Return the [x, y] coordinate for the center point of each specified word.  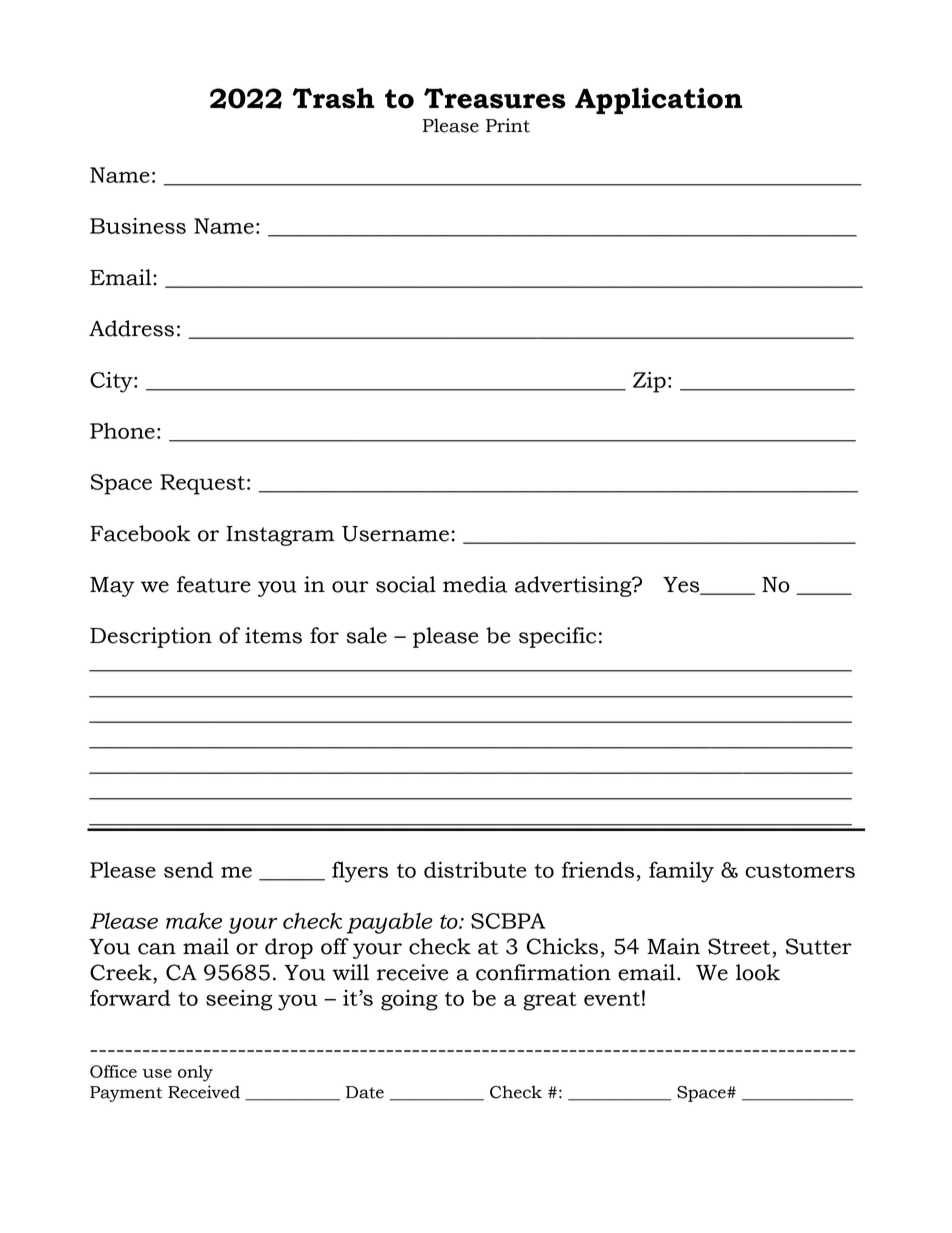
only [195, 1073]
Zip [649, 382]
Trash [333, 98]
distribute [475, 869]
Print [508, 125]
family [681, 872]
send [188, 869]
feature [214, 584]
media [475, 584]
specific [557, 637]
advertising [574, 586]
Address [131, 328]
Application [658, 101]
